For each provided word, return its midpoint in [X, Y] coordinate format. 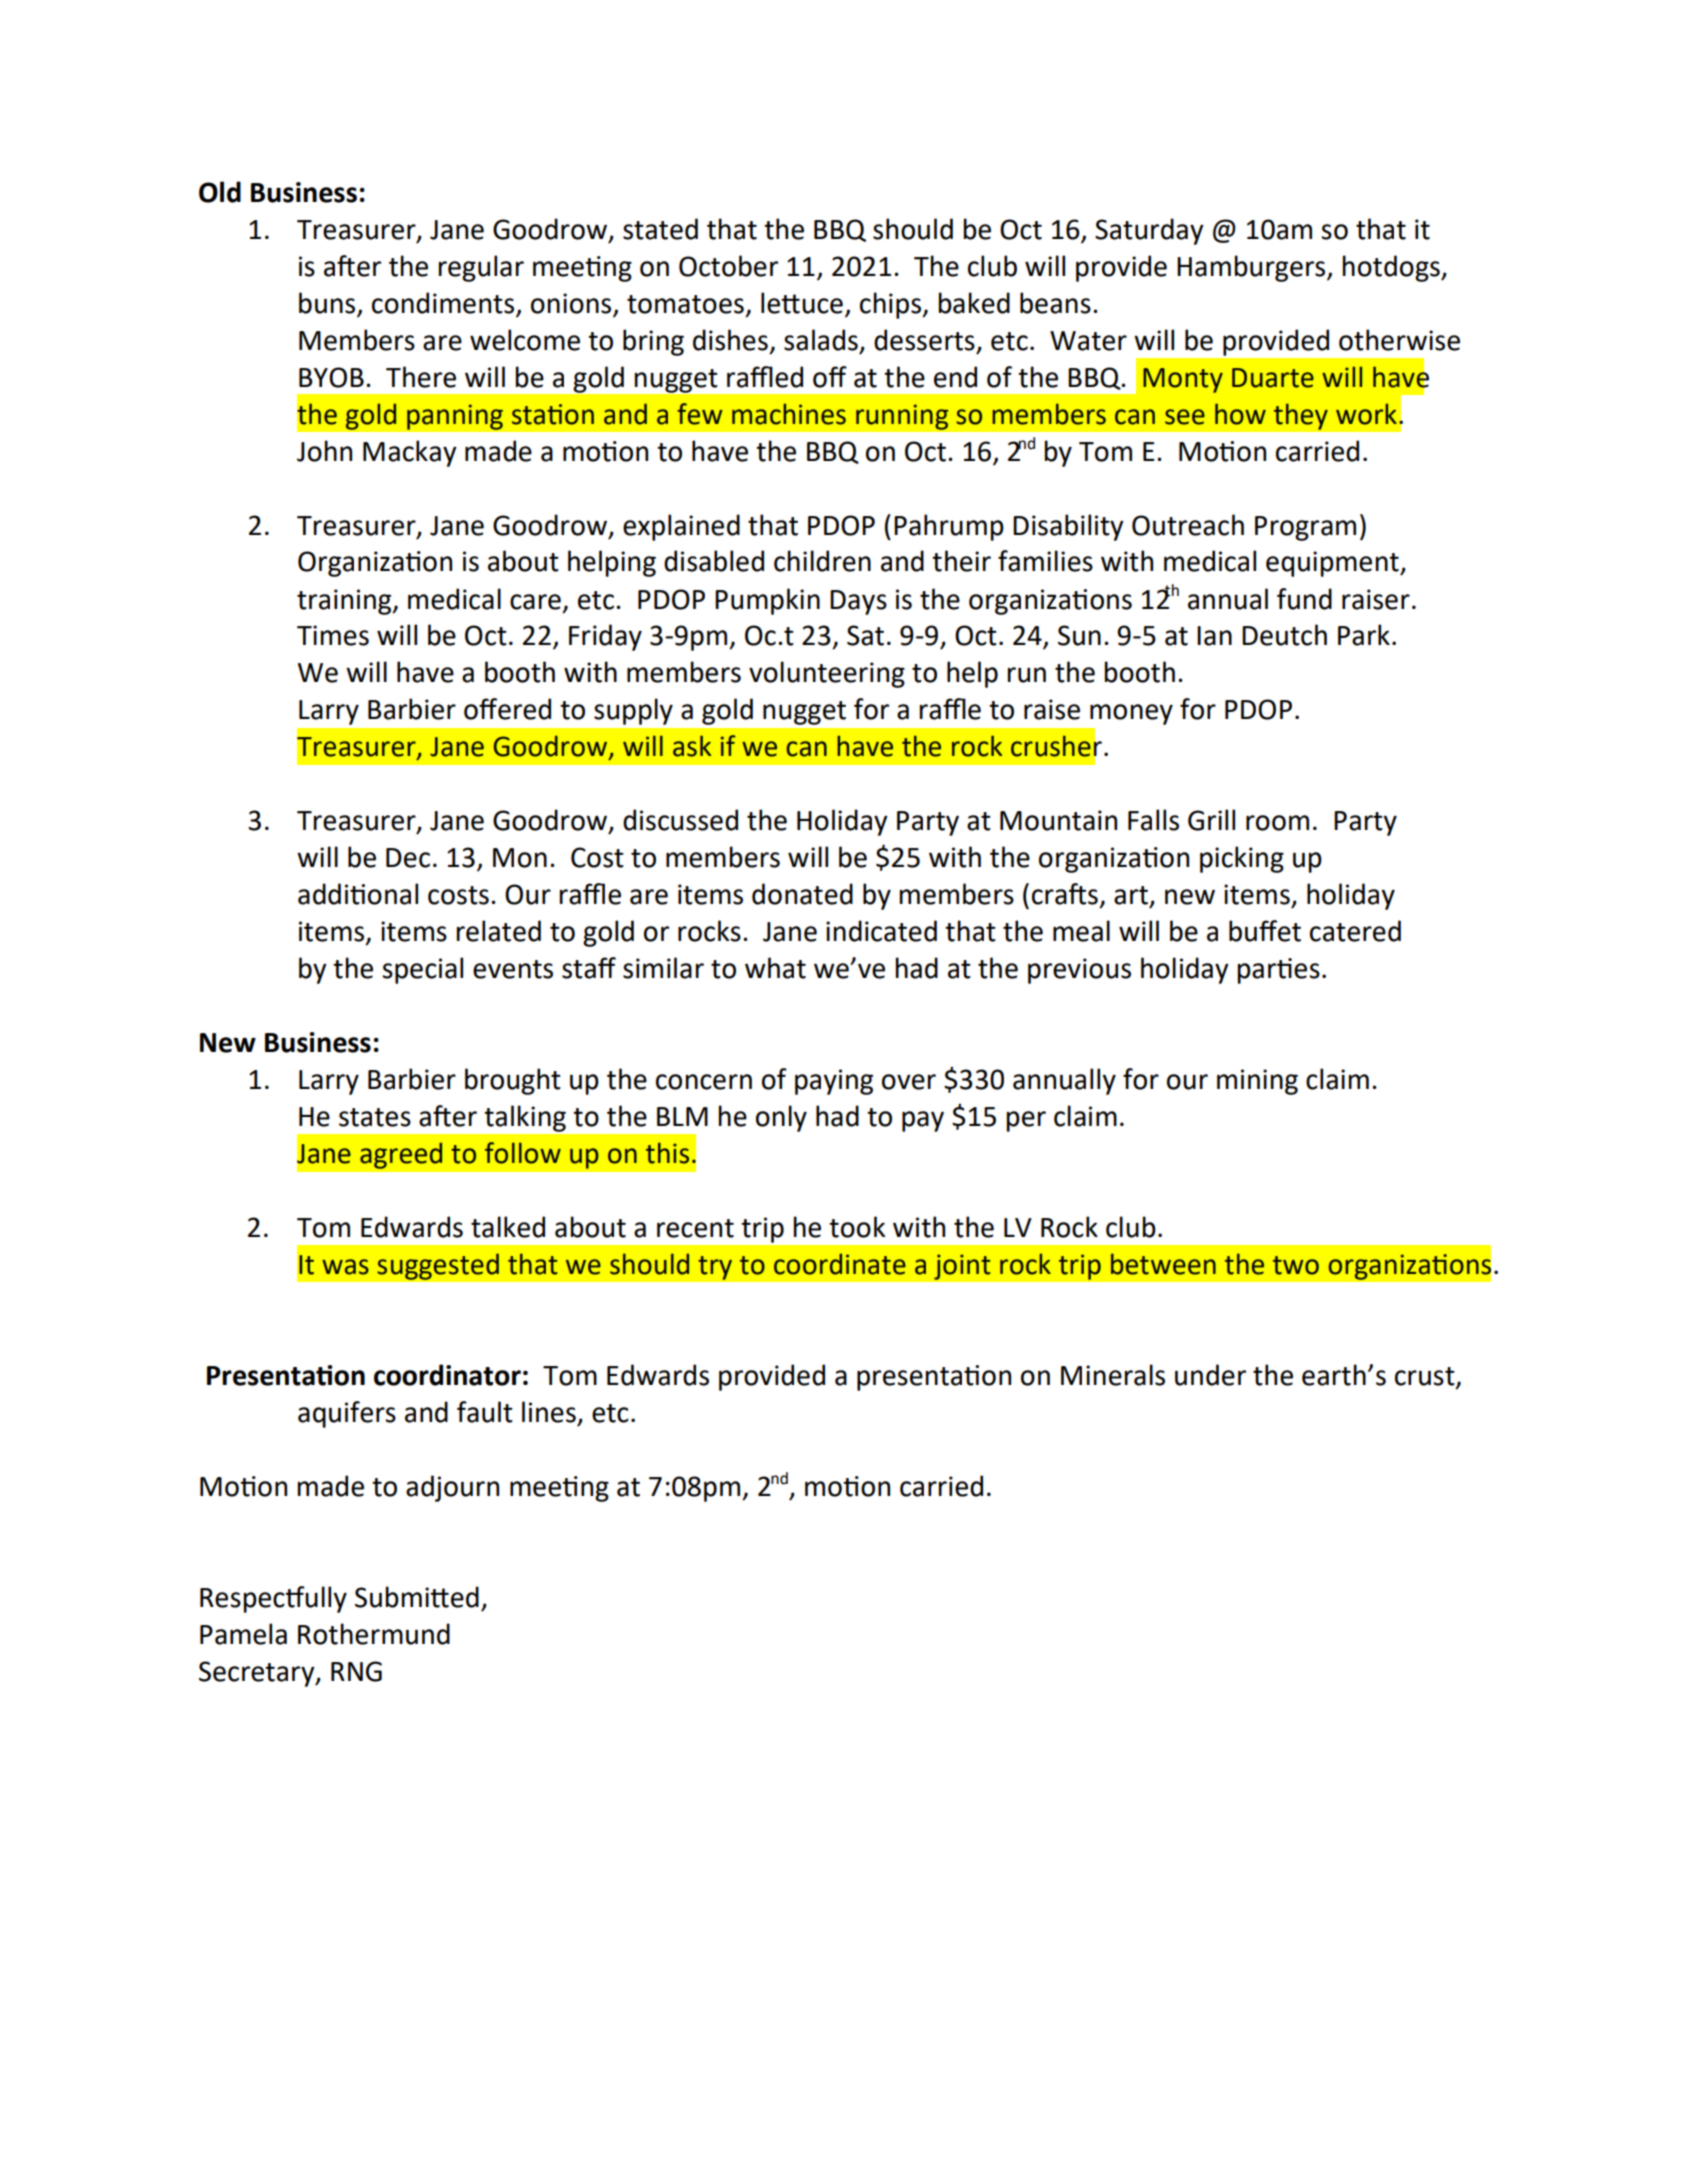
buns [328, 304]
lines [549, 1412]
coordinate [840, 1264]
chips [891, 305]
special [422, 970]
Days [858, 602]
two [1296, 1265]
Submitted [417, 1597]
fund [1304, 599]
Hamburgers [1252, 268]
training [345, 602]
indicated [881, 931]
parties [1279, 971]
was [345, 1267]
